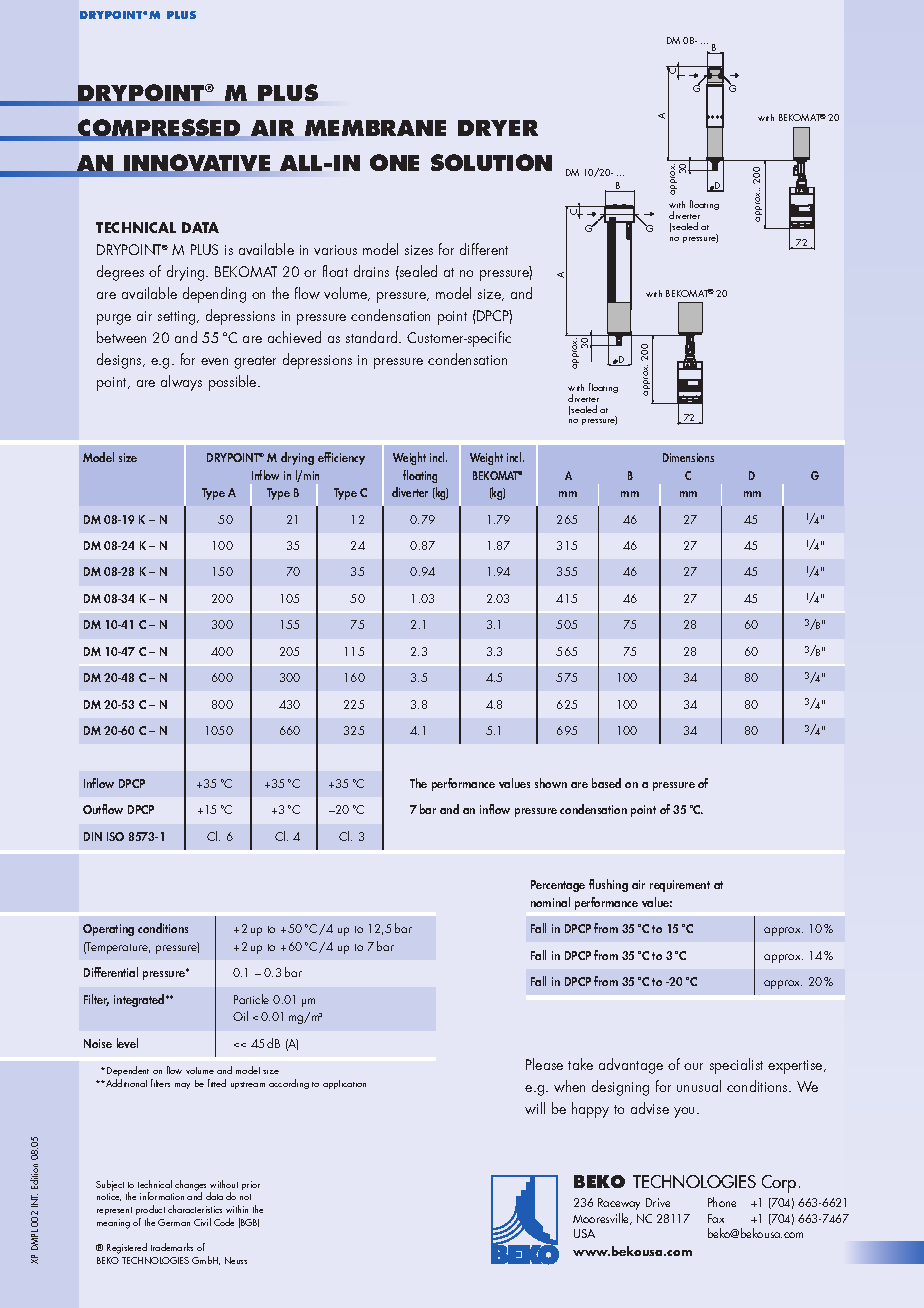 This screenshot has width=924, height=1308. Describe the element at coordinates (535, 1108) in the screenshot. I see `will` at that location.
